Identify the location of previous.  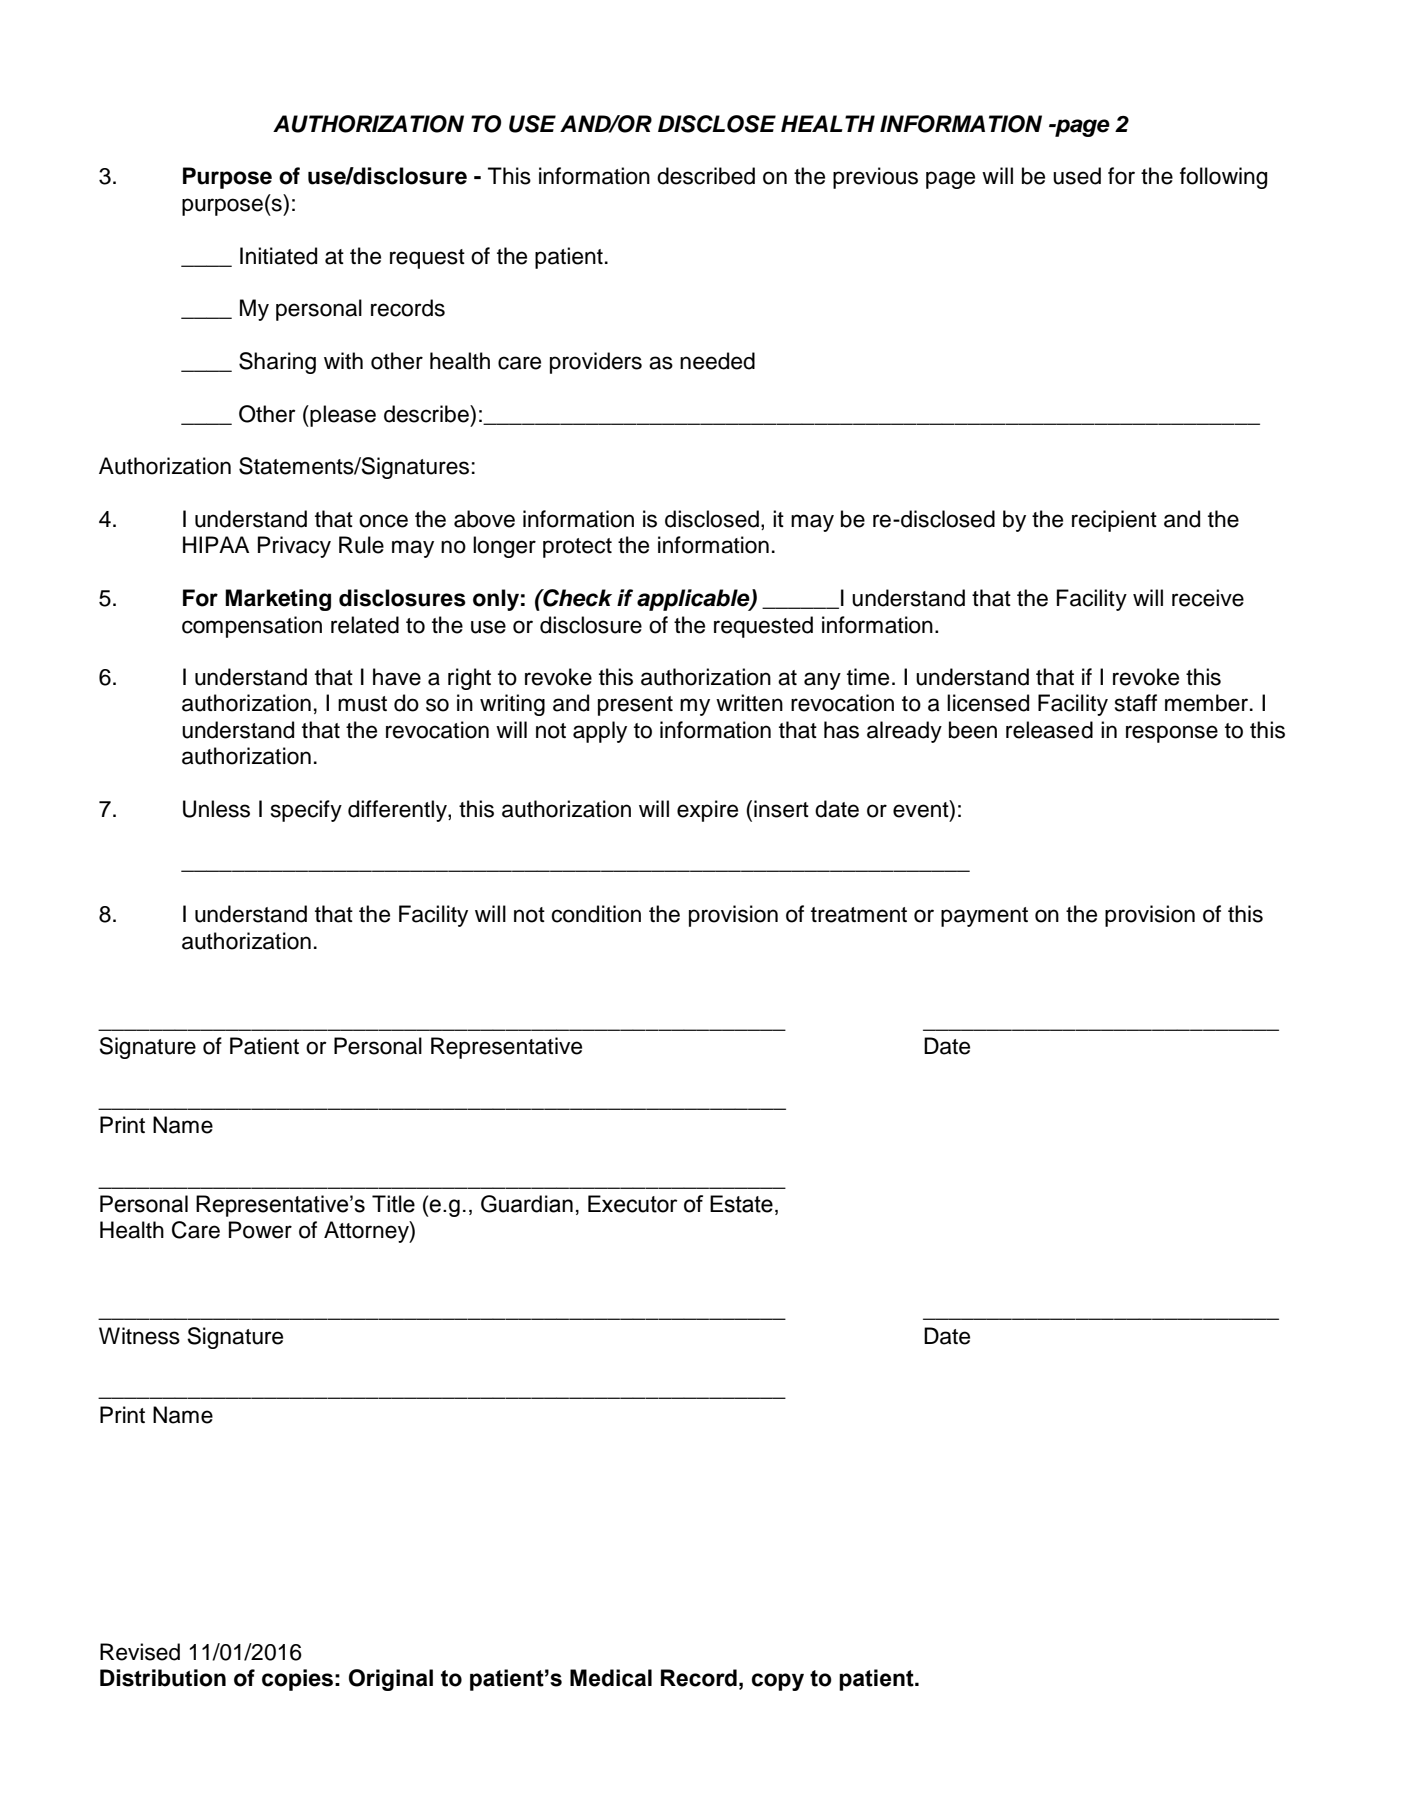
(875, 178).
